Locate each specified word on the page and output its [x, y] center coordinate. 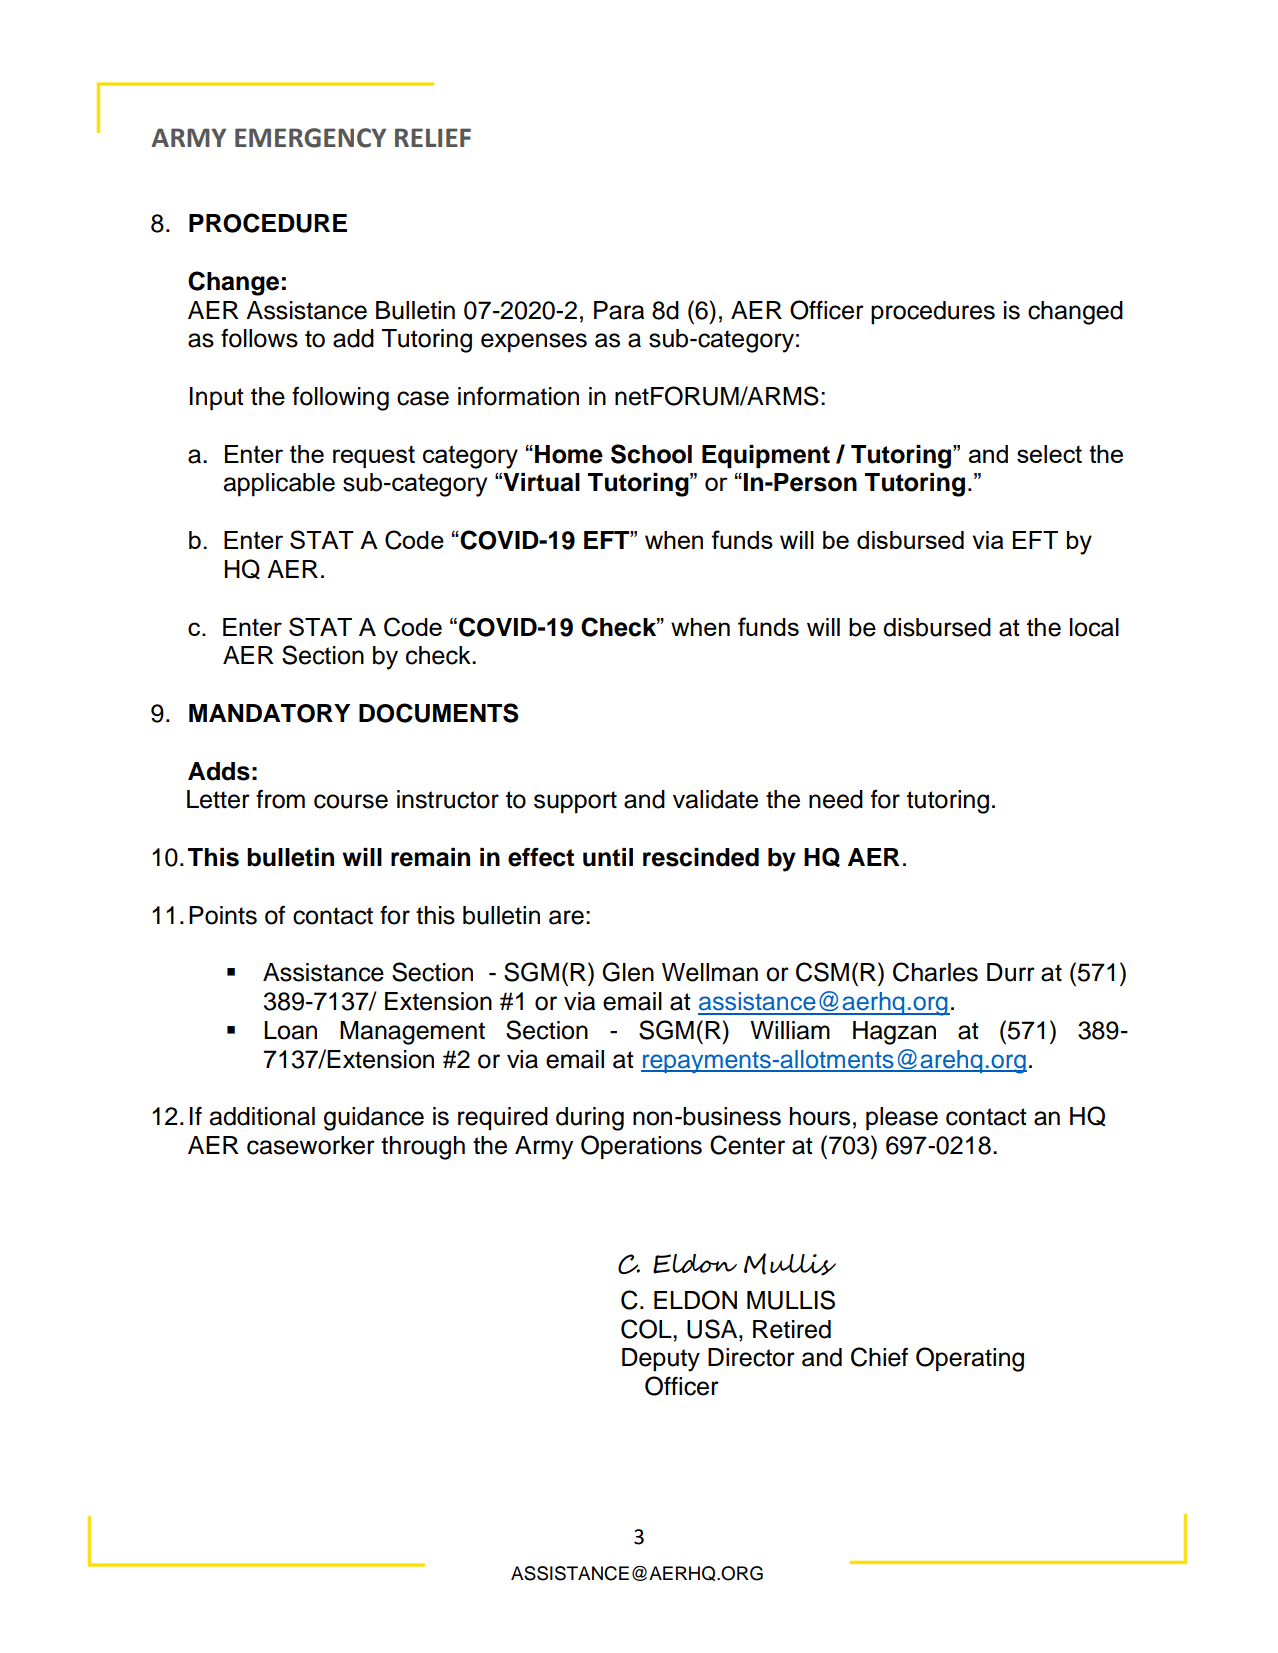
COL [647, 1329]
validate [715, 799]
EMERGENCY [310, 138]
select [1049, 454]
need [836, 799]
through [423, 1148]
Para [619, 310]
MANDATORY [270, 713]
